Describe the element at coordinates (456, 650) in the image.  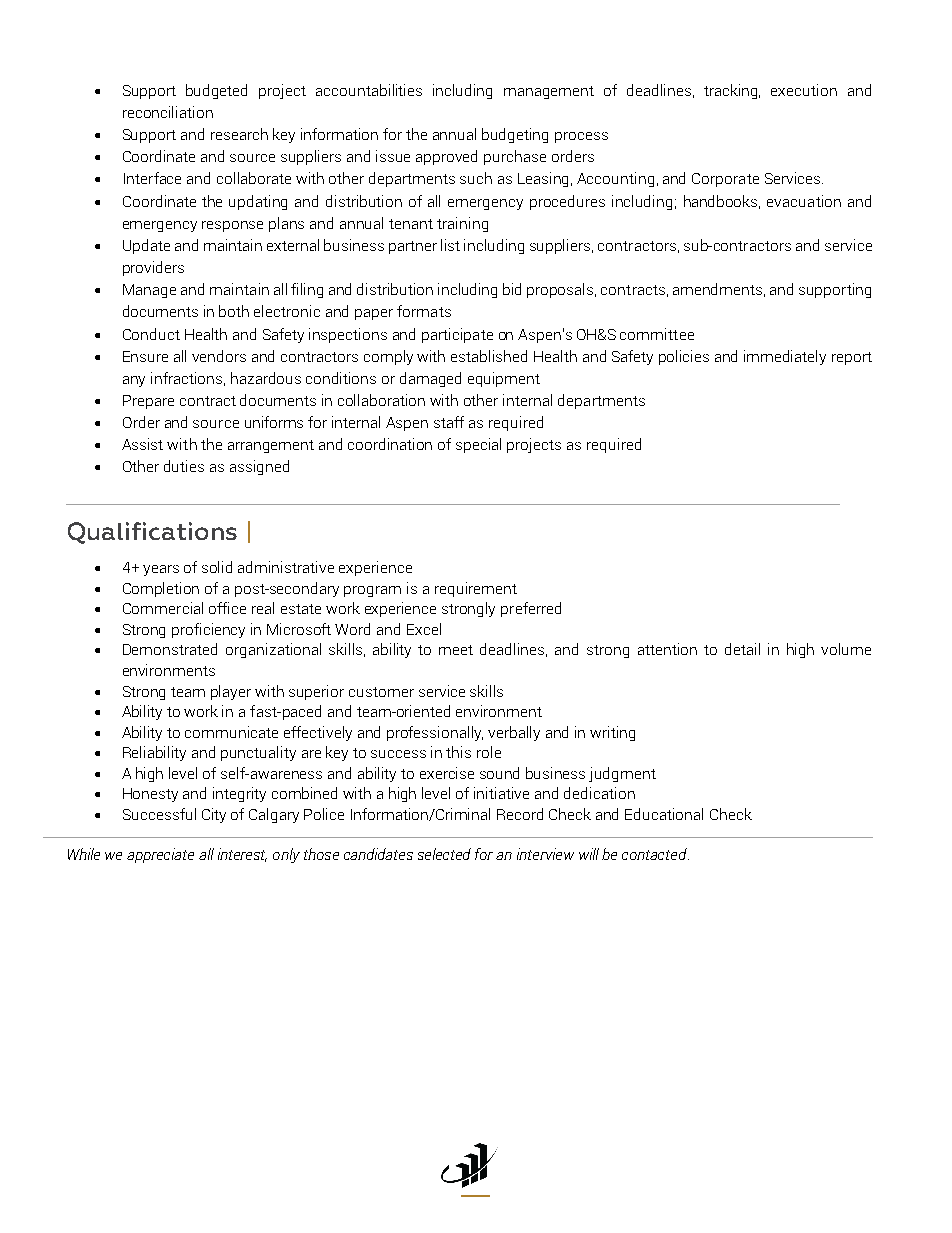
I see `meet` at that location.
